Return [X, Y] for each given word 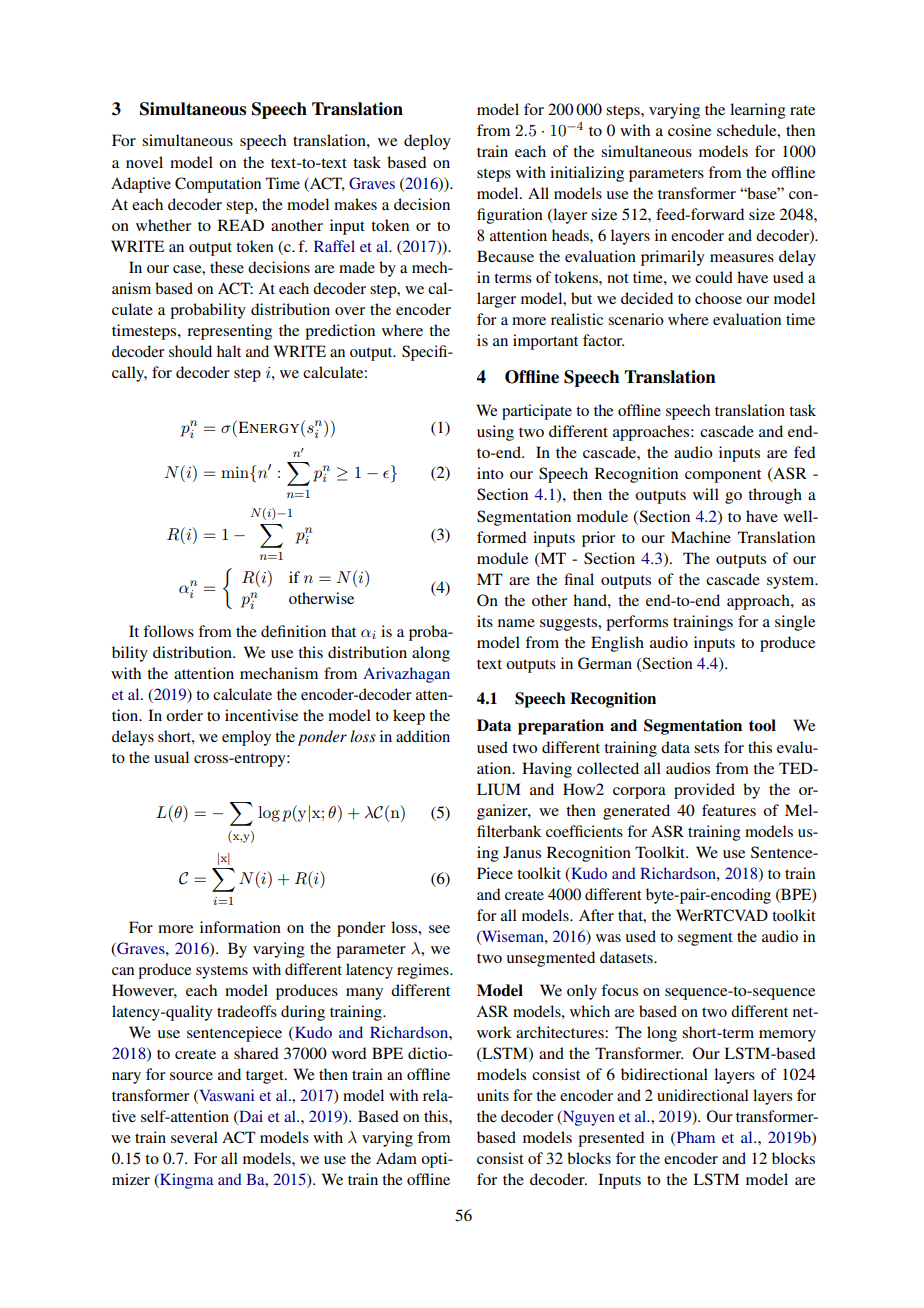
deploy [427, 142]
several [194, 1137]
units [493, 1095]
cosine [689, 130]
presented [611, 1139]
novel [144, 162]
